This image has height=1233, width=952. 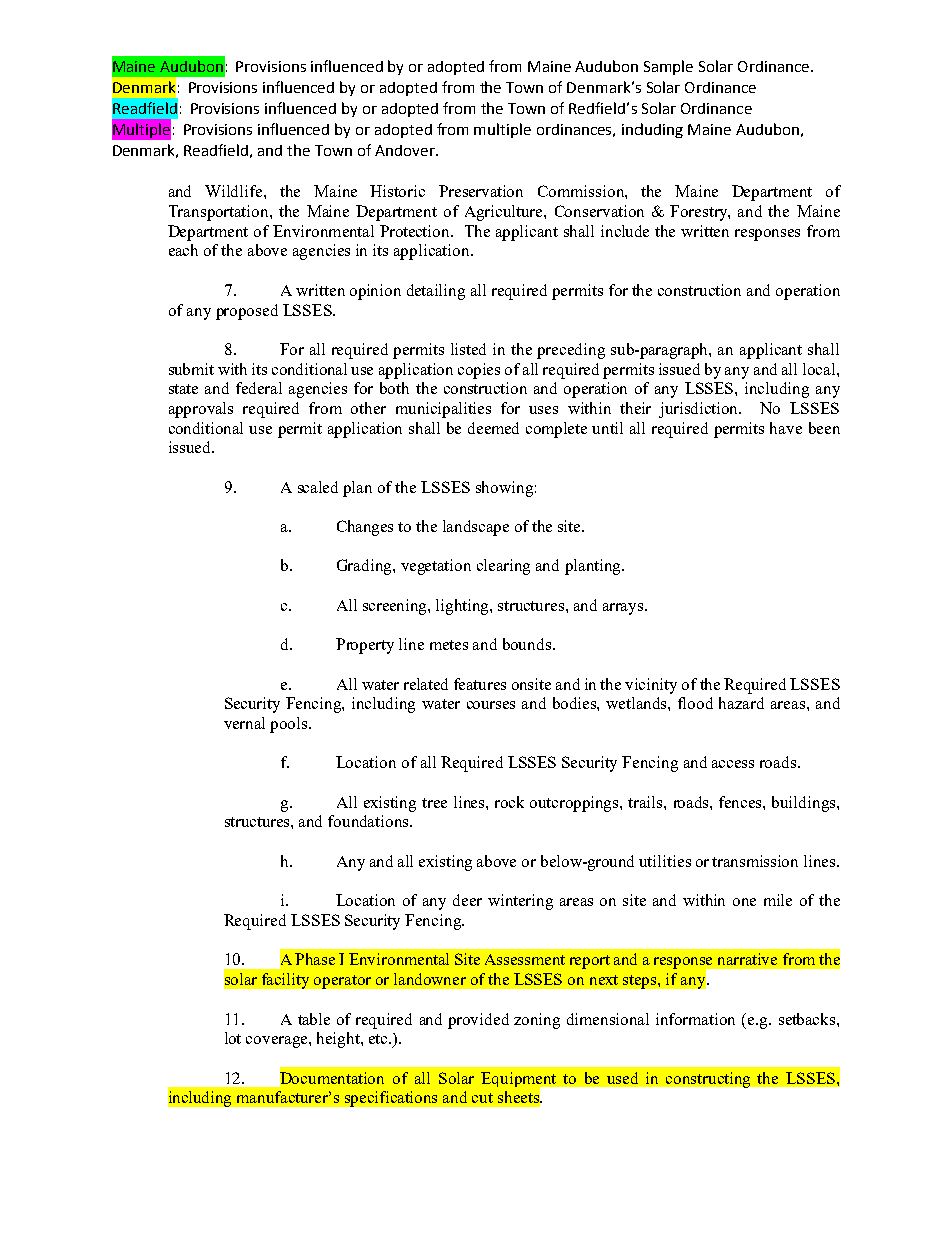 I want to click on courses, so click(x=491, y=705).
